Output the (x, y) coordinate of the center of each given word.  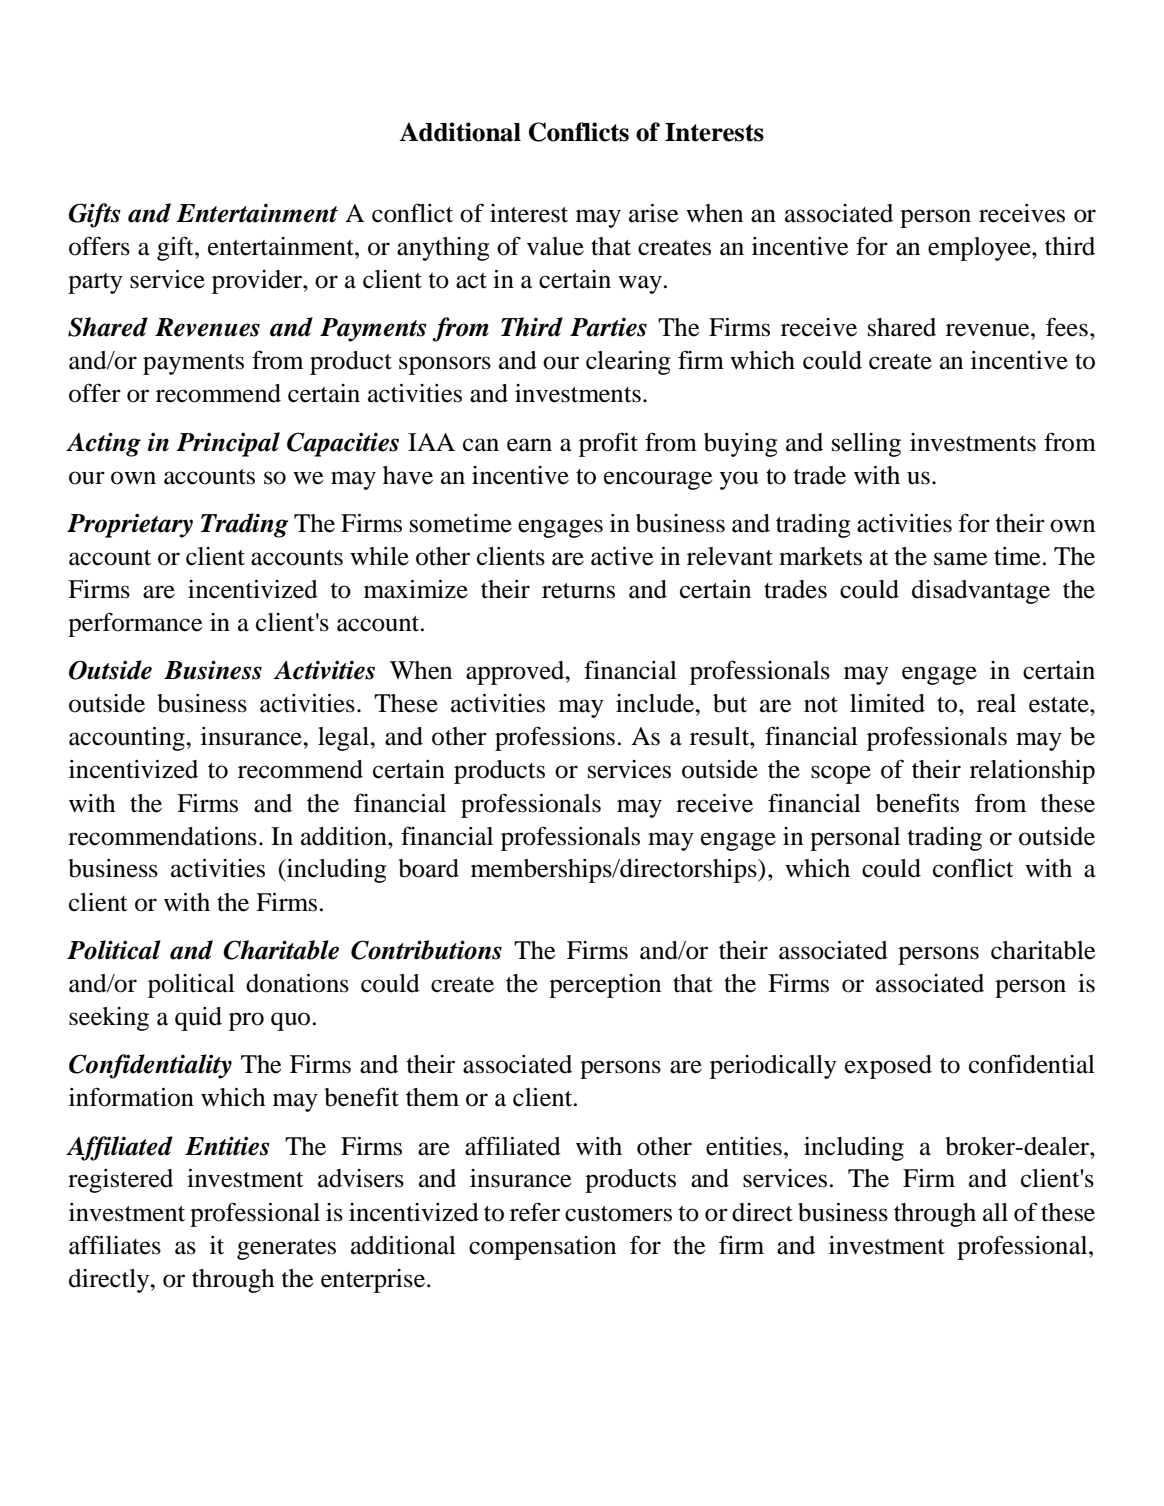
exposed (888, 1067)
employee (980, 249)
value (555, 246)
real (996, 703)
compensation (542, 1248)
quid (198, 1019)
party (95, 283)
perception (605, 986)
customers (618, 1214)
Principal (228, 444)
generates (286, 1249)
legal (344, 739)
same (960, 559)
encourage (658, 480)
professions (555, 738)
